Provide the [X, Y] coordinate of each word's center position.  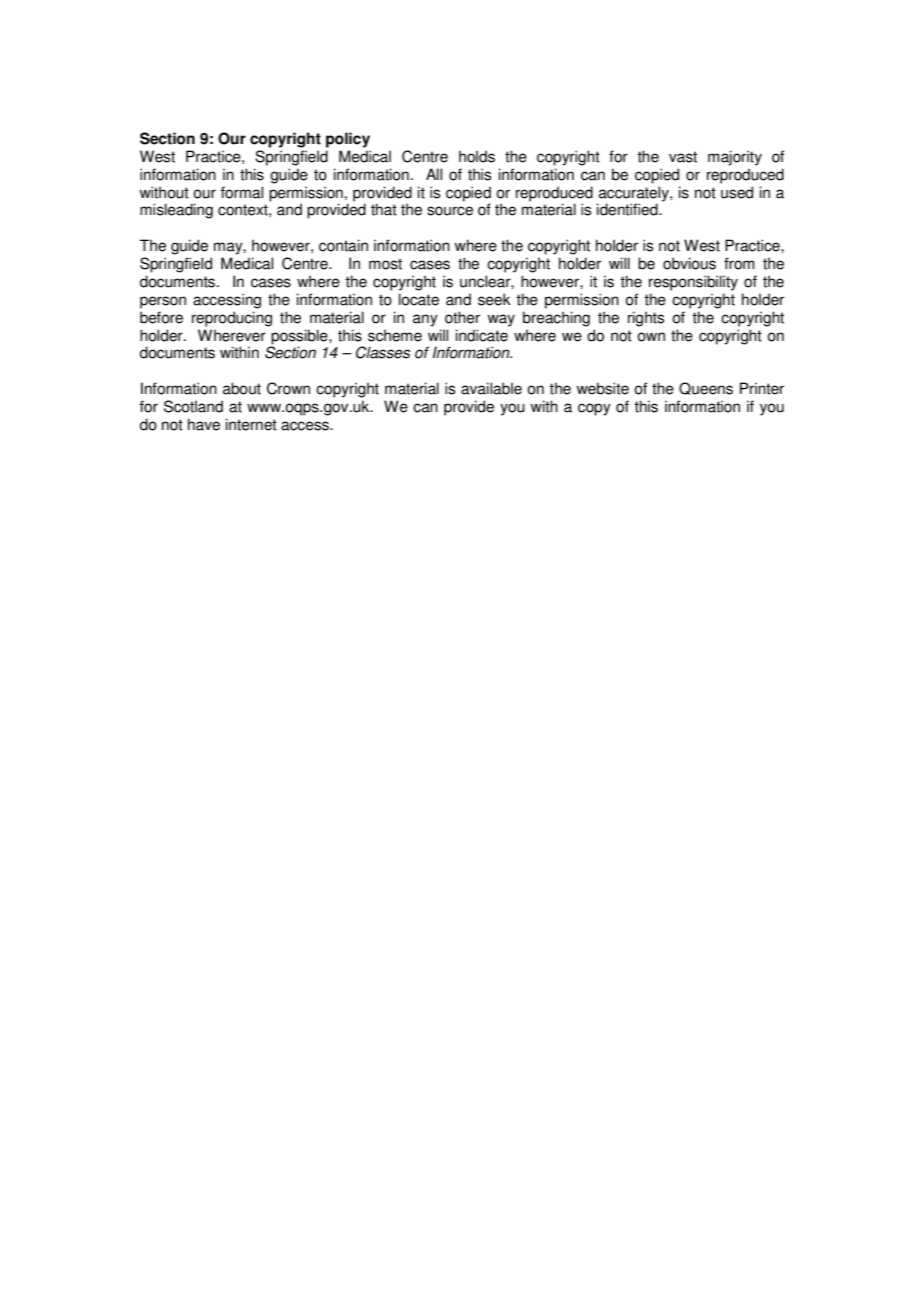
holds [477, 156]
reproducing [232, 319]
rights [646, 319]
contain [343, 245]
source [450, 211]
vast [683, 157]
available [491, 388]
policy [348, 140]
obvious [689, 263]
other [462, 317]
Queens [706, 388]
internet [251, 424]
